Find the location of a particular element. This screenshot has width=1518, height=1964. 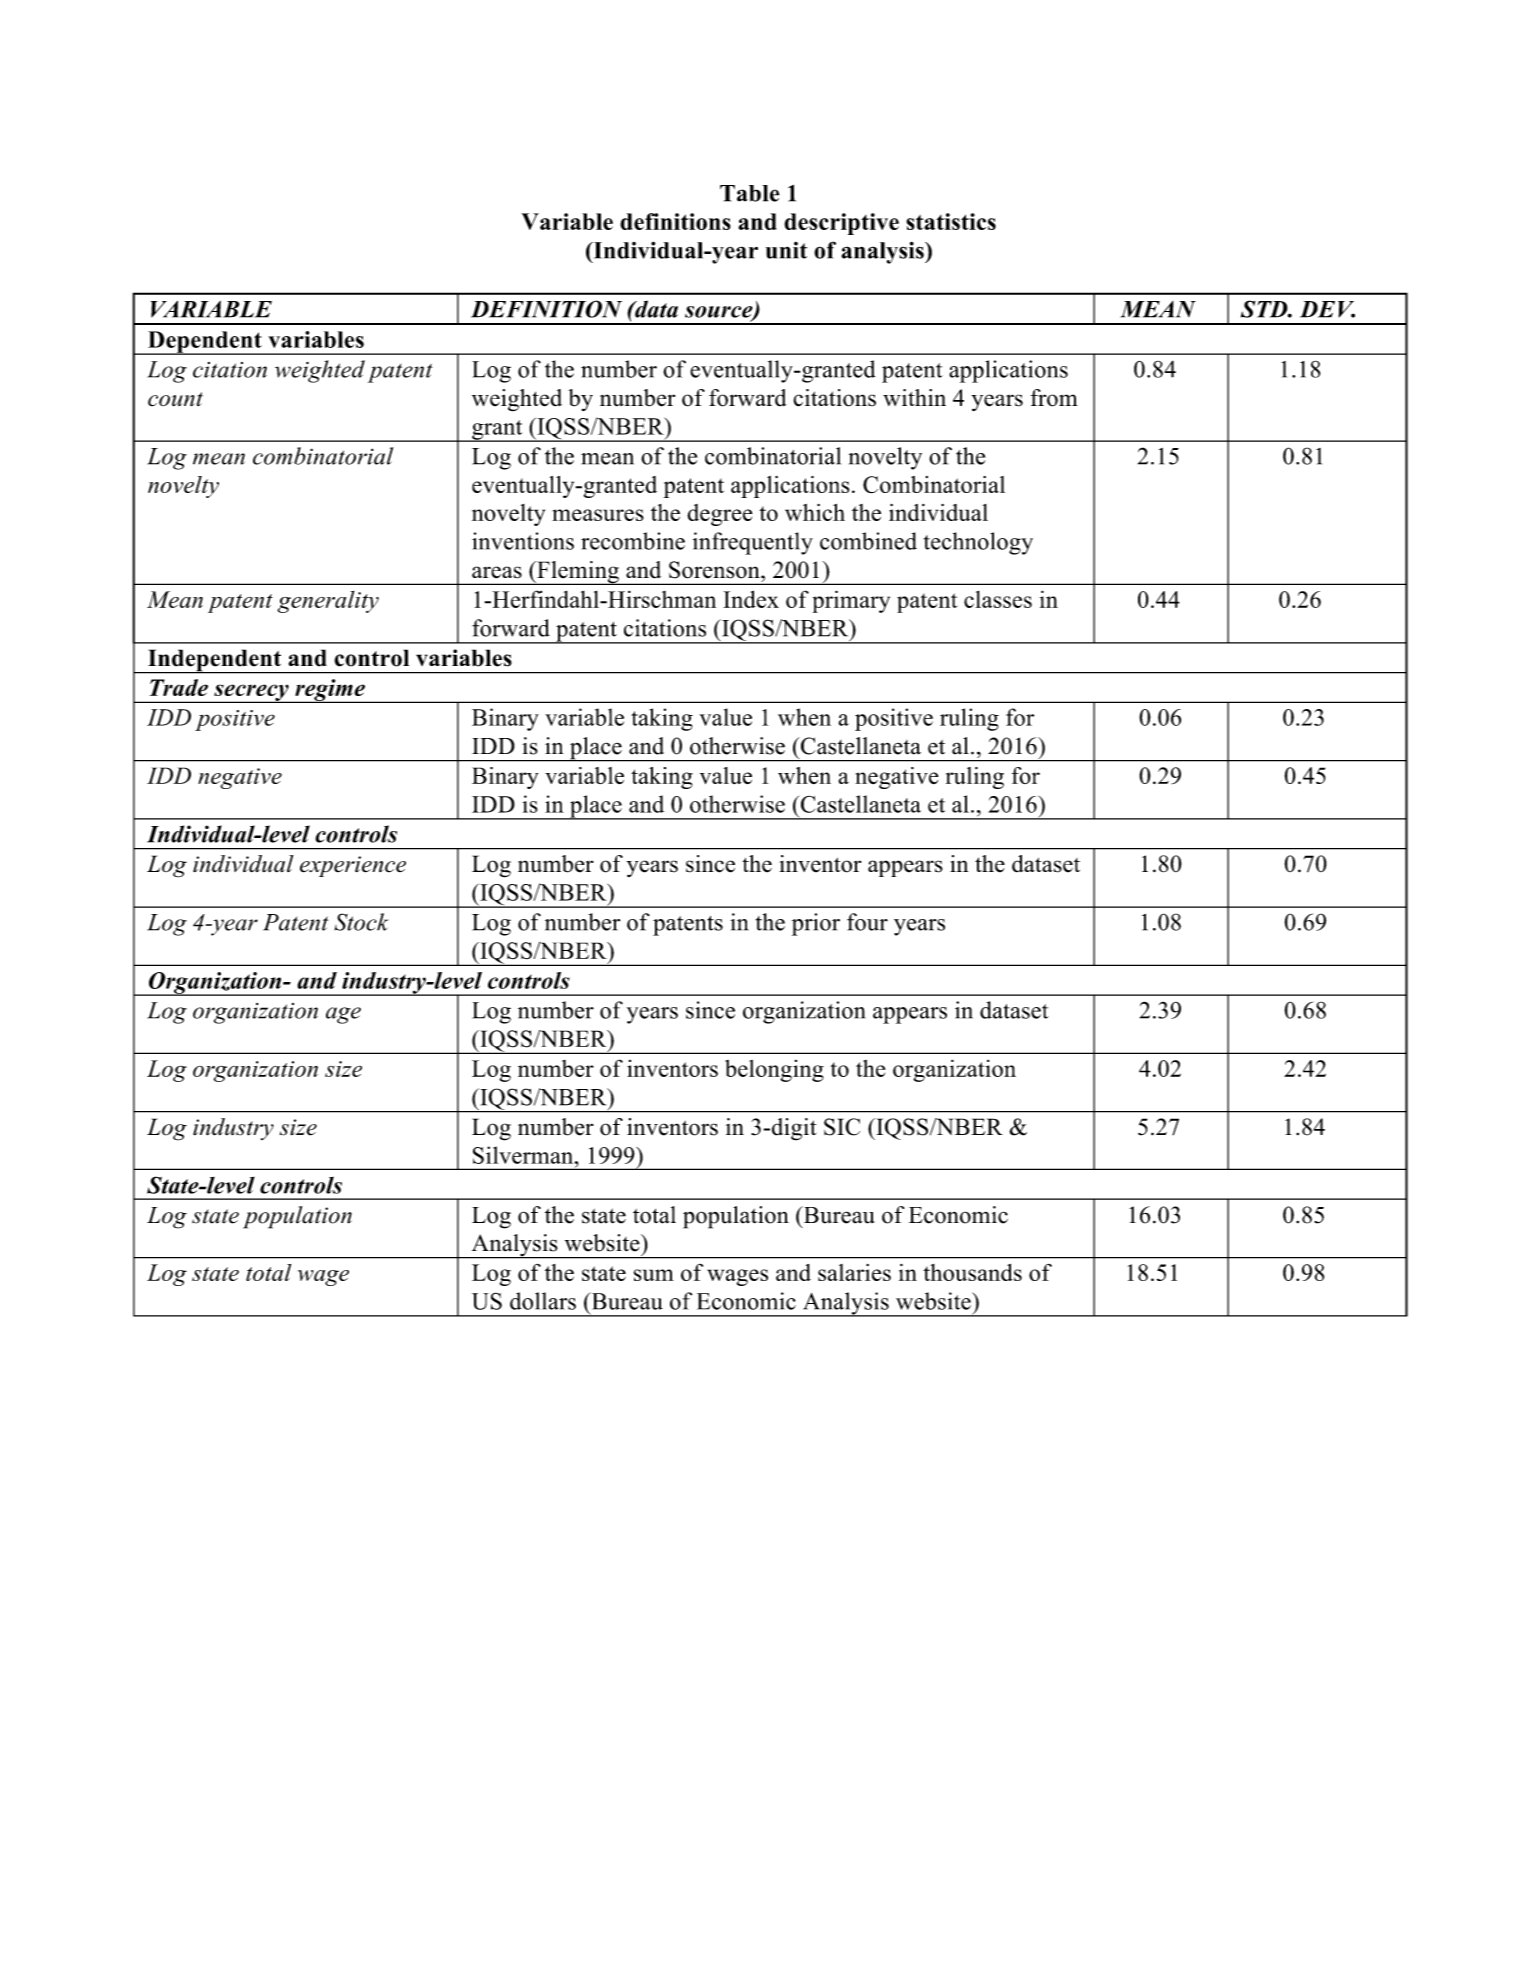

regime is located at coordinates (330, 691).
